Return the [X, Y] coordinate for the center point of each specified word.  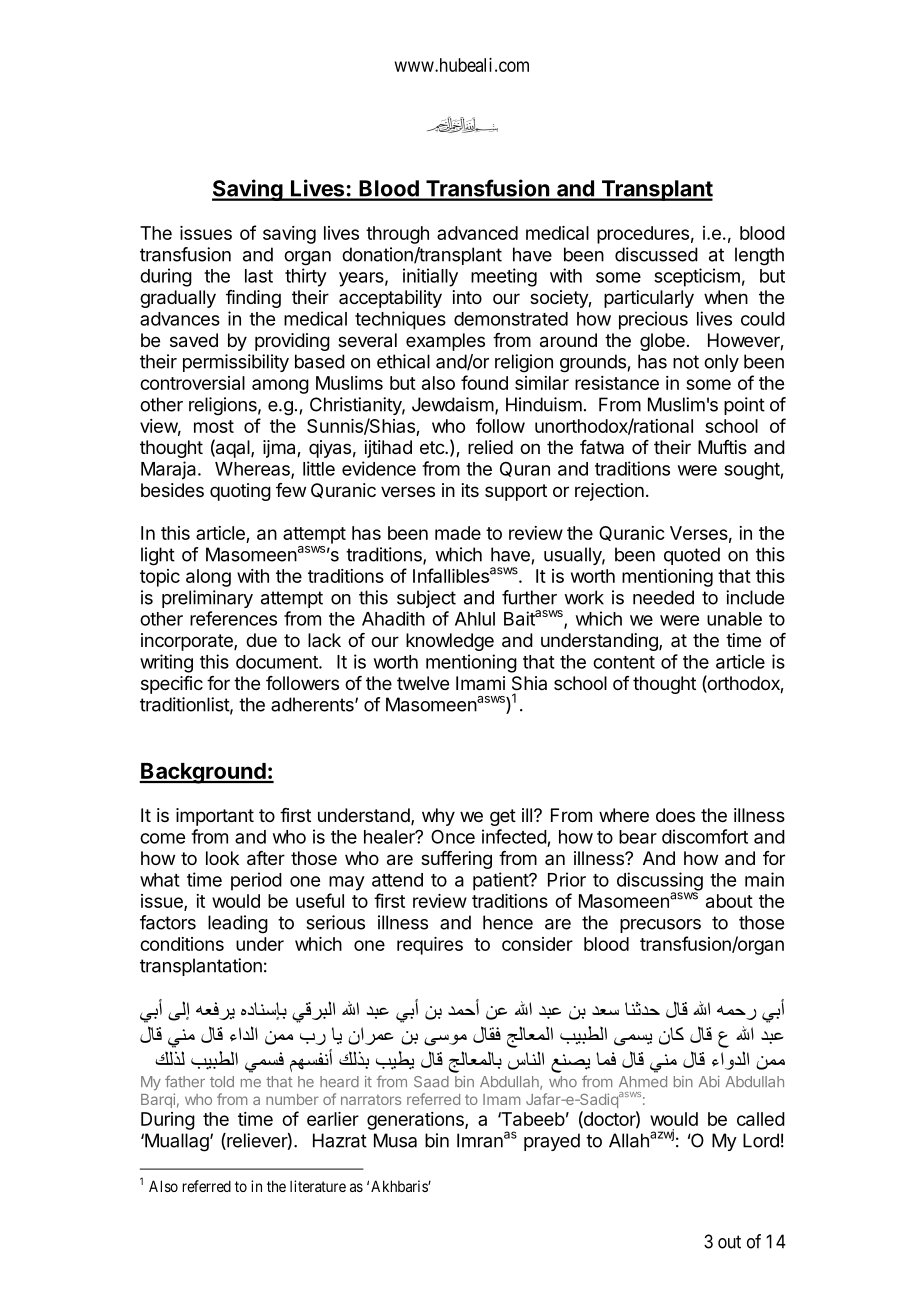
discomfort [705, 836]
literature [318, 1186]
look [222, 858]
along [208, 578]
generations [416, 1121]
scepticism [697, 277]
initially [430, 277]
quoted [692, 556]
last [259, 276]
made [458, 533]
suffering [456, 860]
